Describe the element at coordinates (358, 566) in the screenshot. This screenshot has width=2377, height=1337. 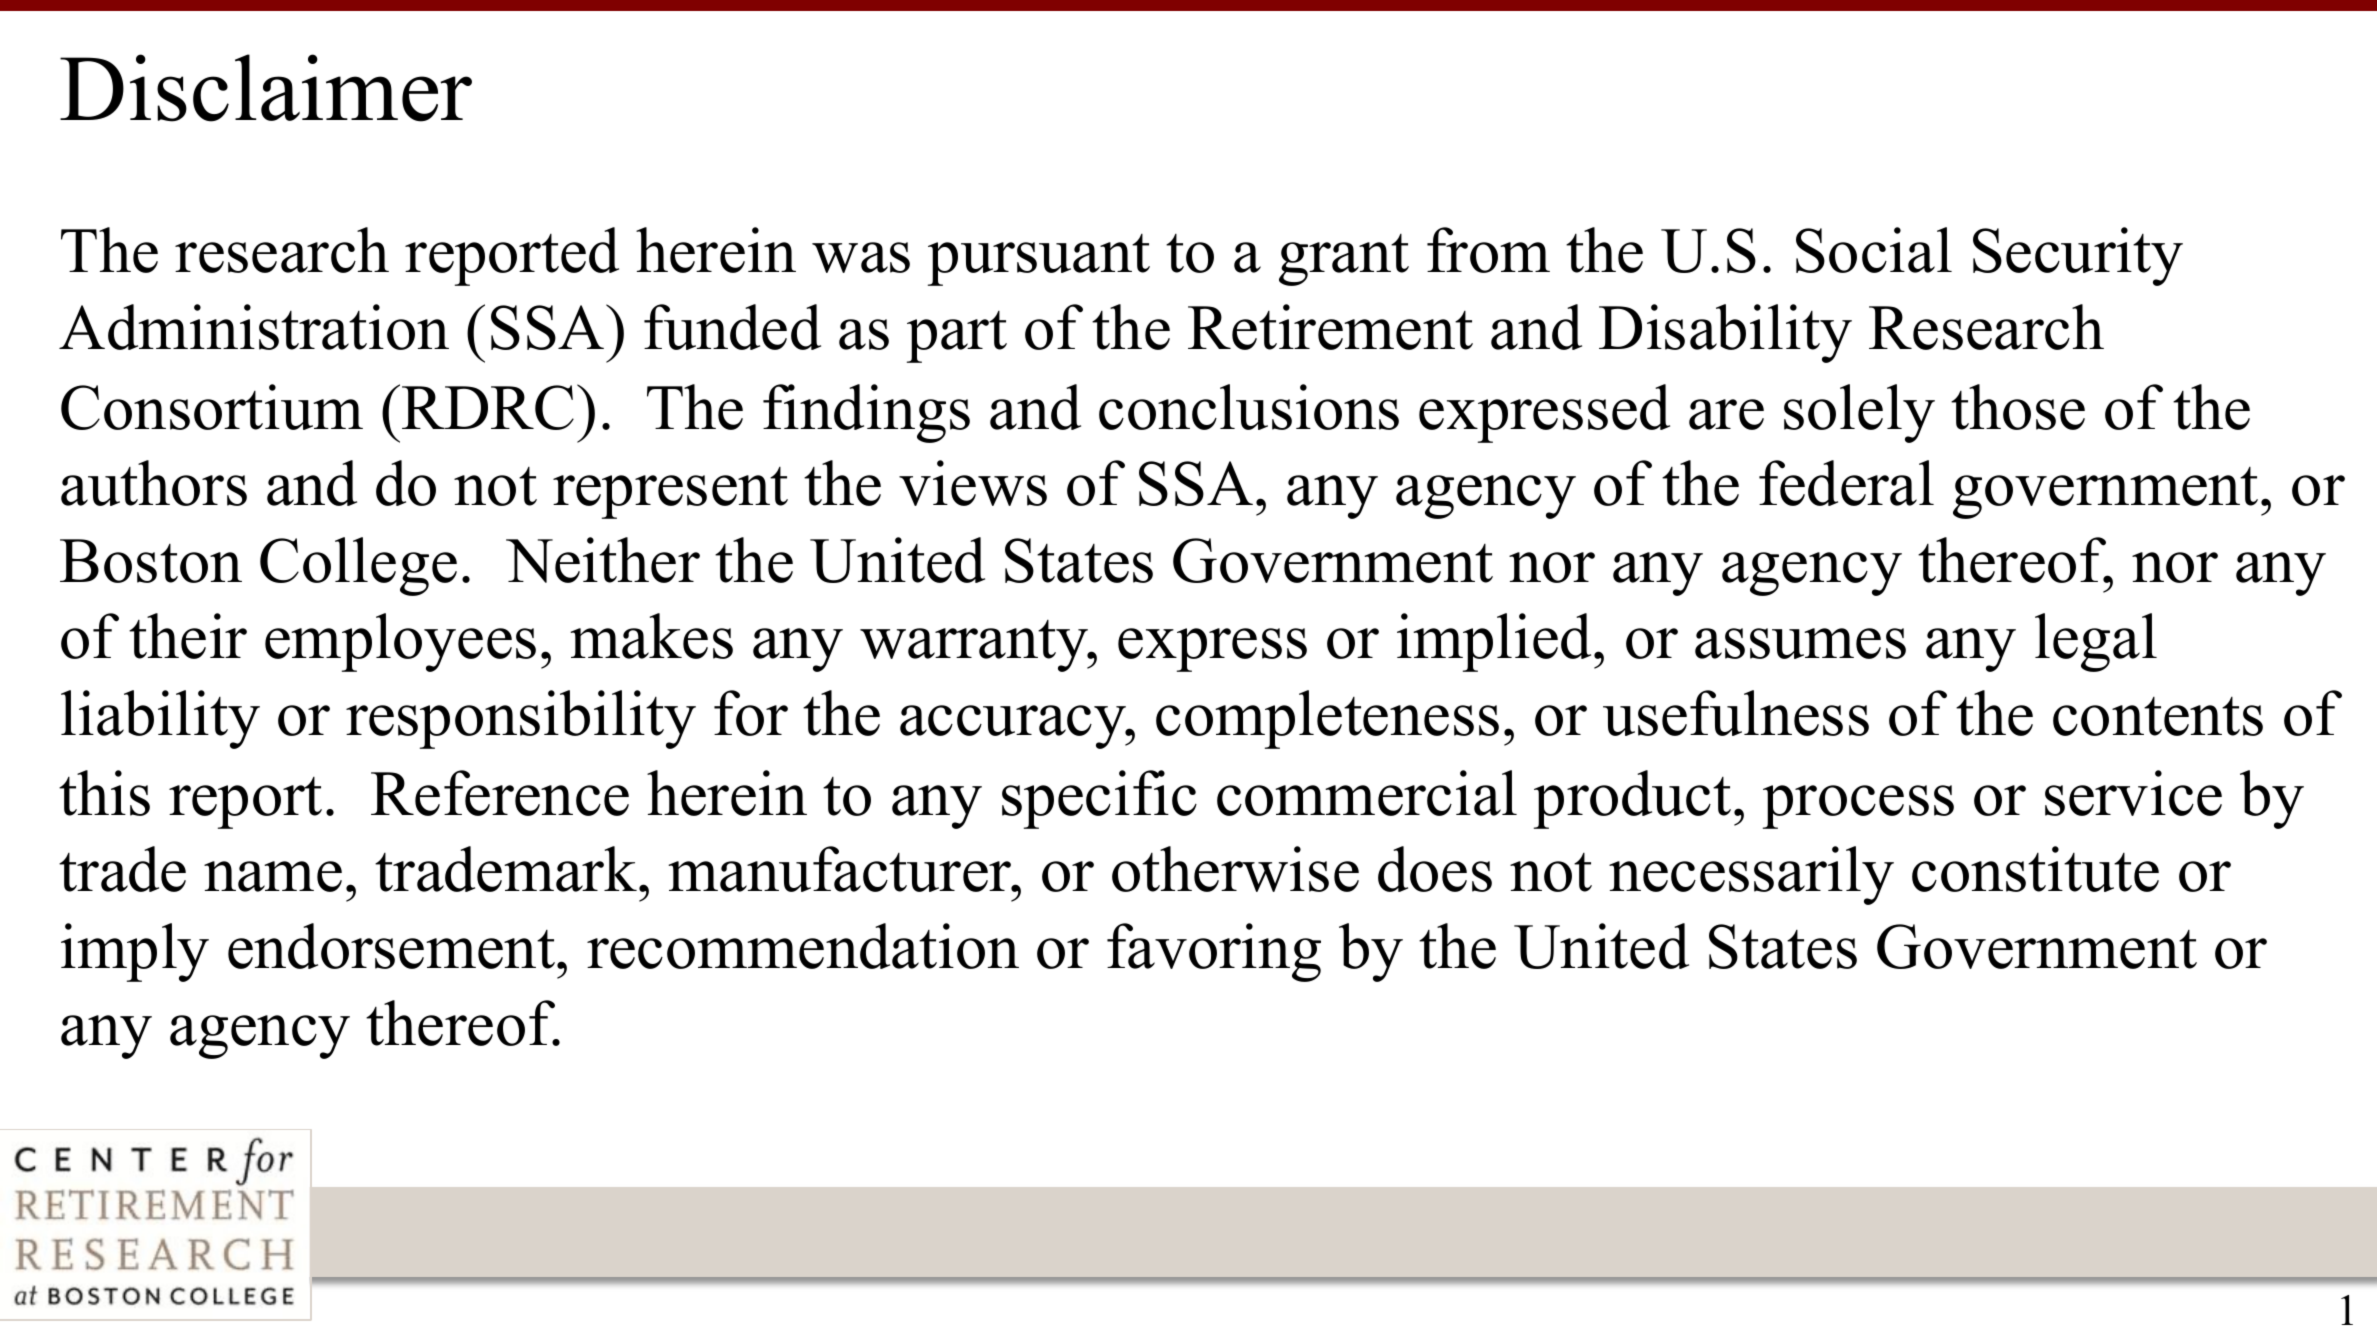
I see `College` at that location.
